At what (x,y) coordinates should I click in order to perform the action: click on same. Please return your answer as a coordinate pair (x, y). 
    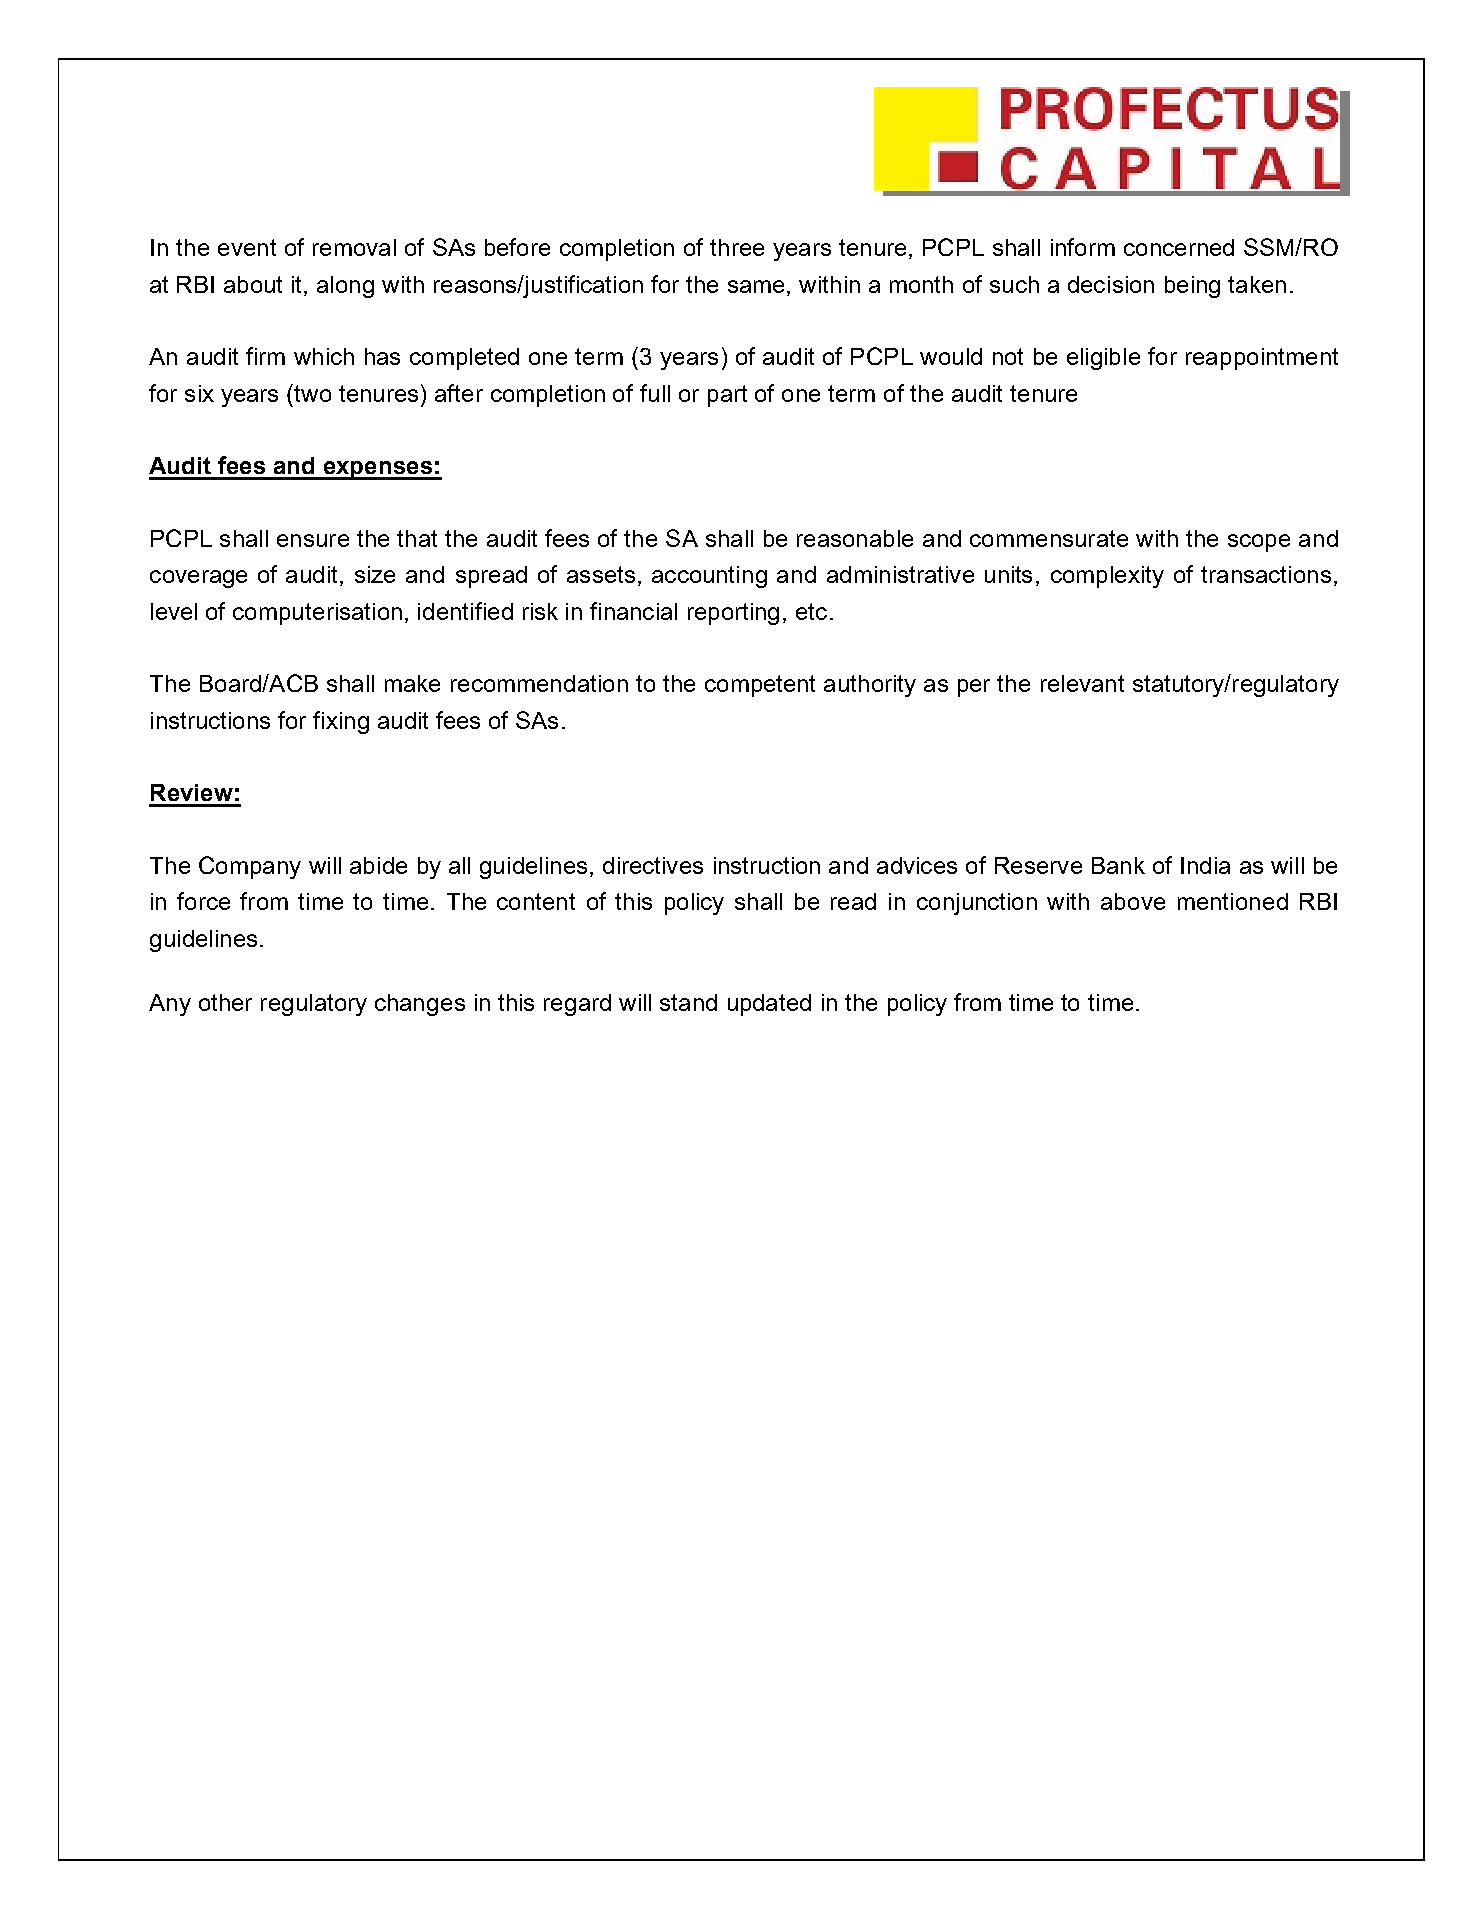
    Looking at the image, I should click on (756, 286).
